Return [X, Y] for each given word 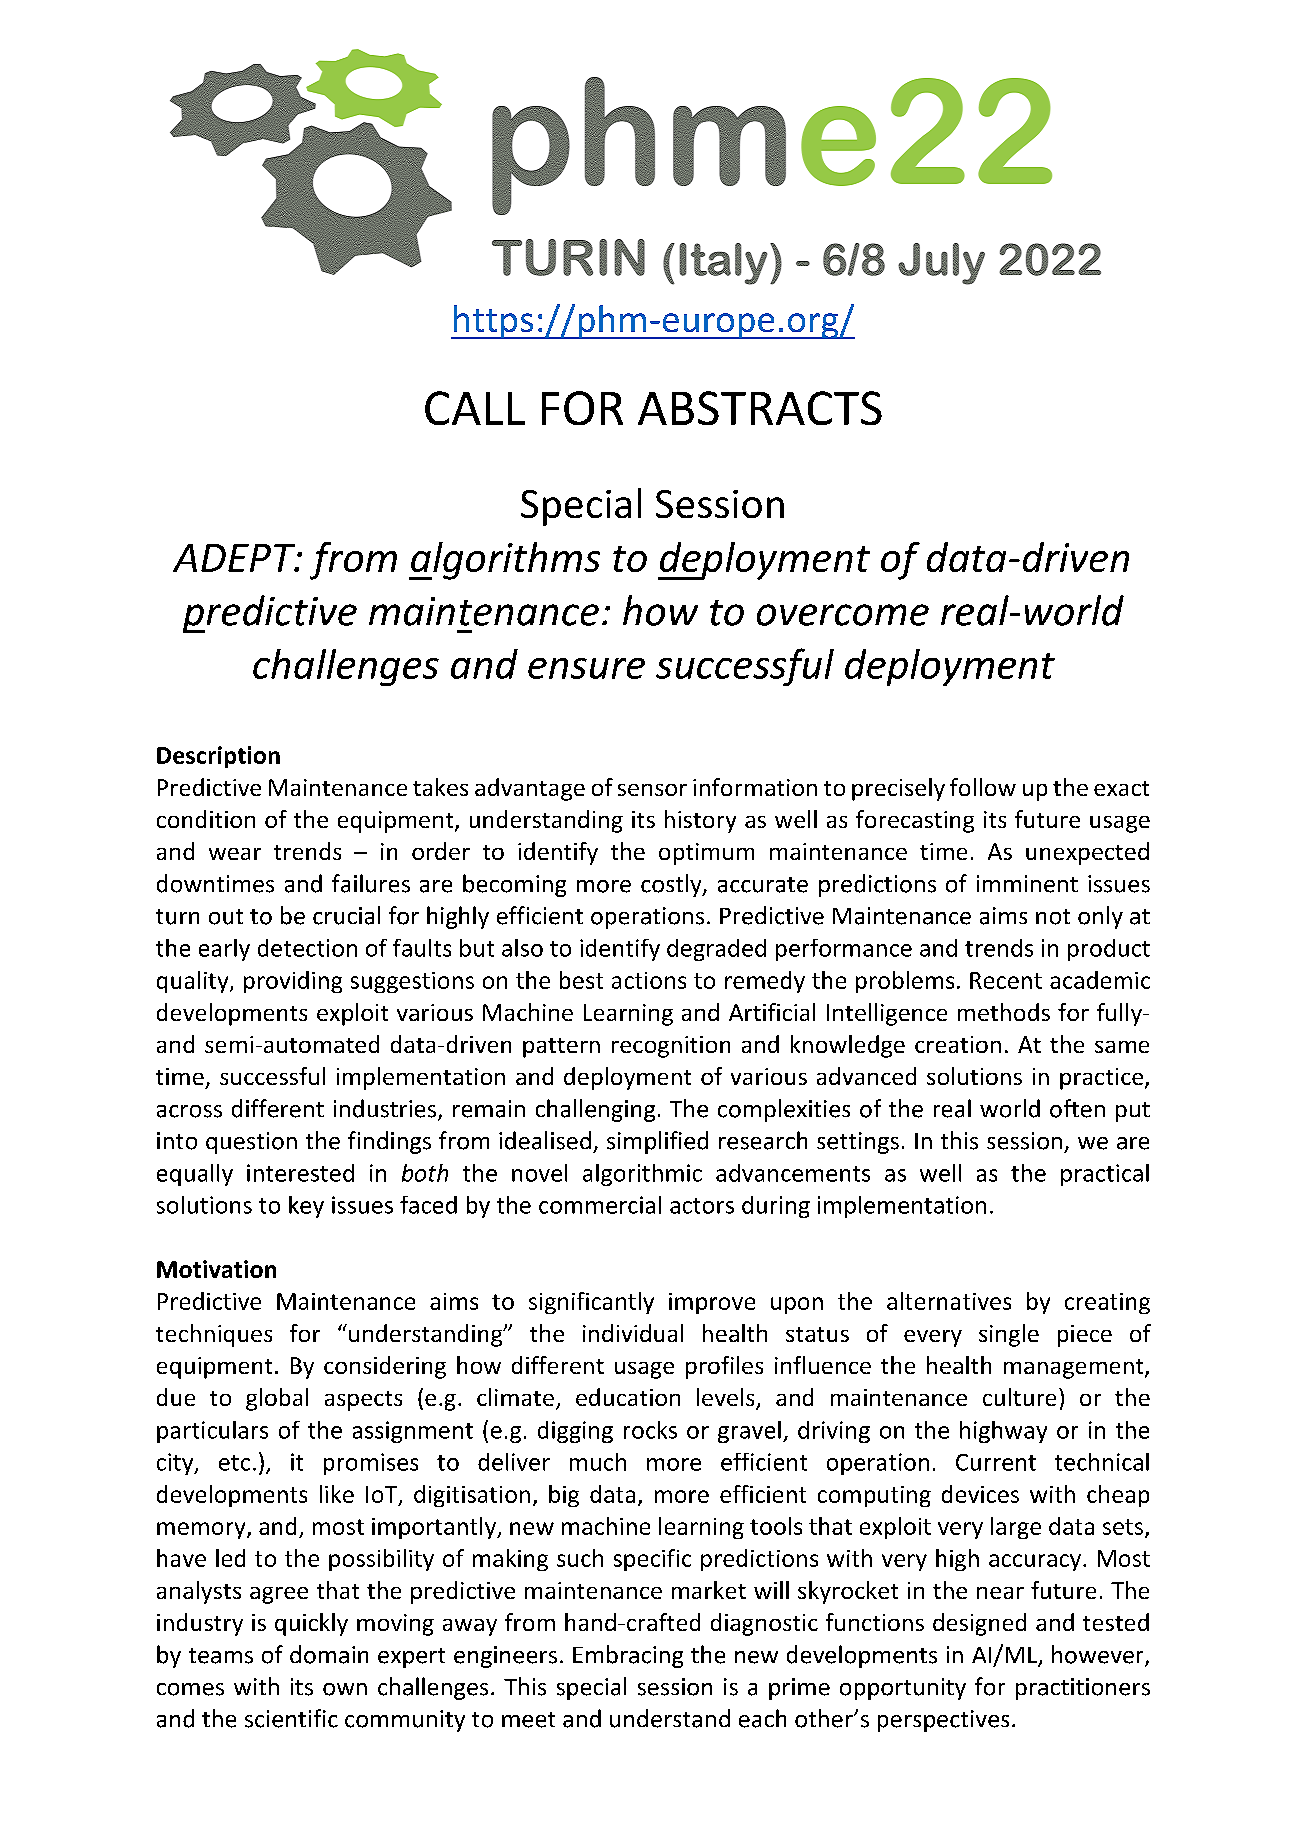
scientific [291, 1718]
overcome [843, 615]
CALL [475, 408]
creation [958, 1044]
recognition [671, 1047]
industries [385, 1108]
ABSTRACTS [760, 408]
